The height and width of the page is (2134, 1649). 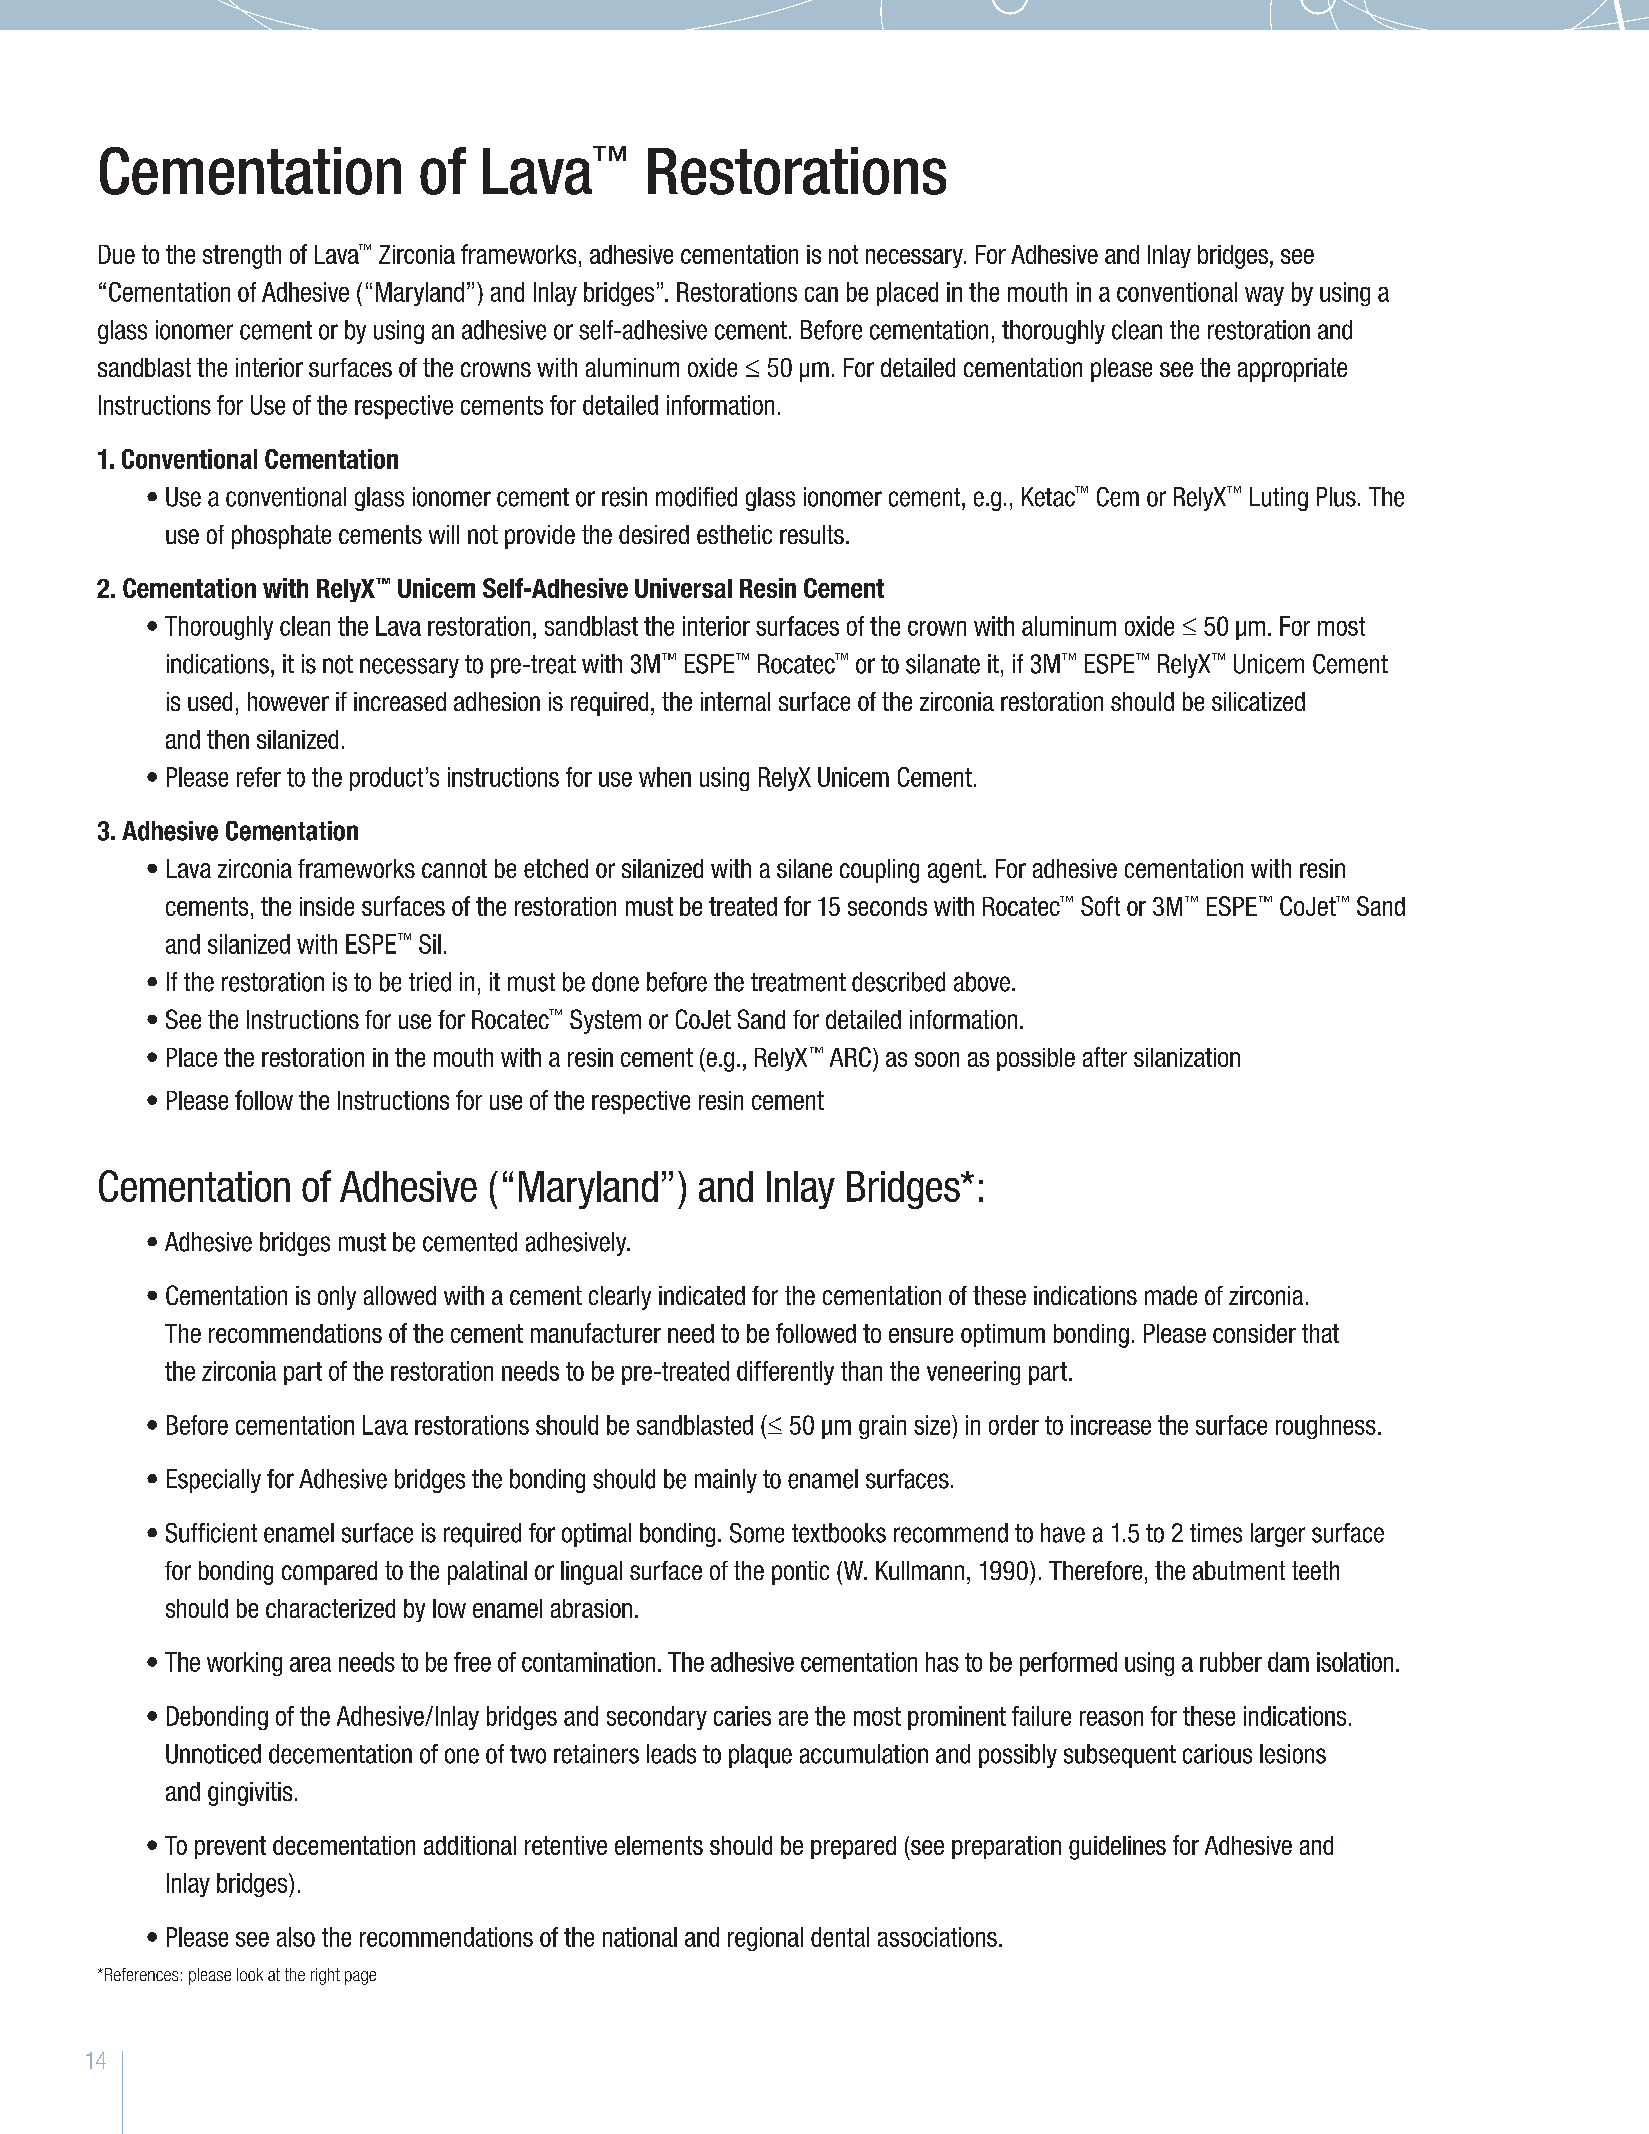 What do you see at coordinates (1264, 296) in the page?
I see `way` at bounding box center [1264, 296].
